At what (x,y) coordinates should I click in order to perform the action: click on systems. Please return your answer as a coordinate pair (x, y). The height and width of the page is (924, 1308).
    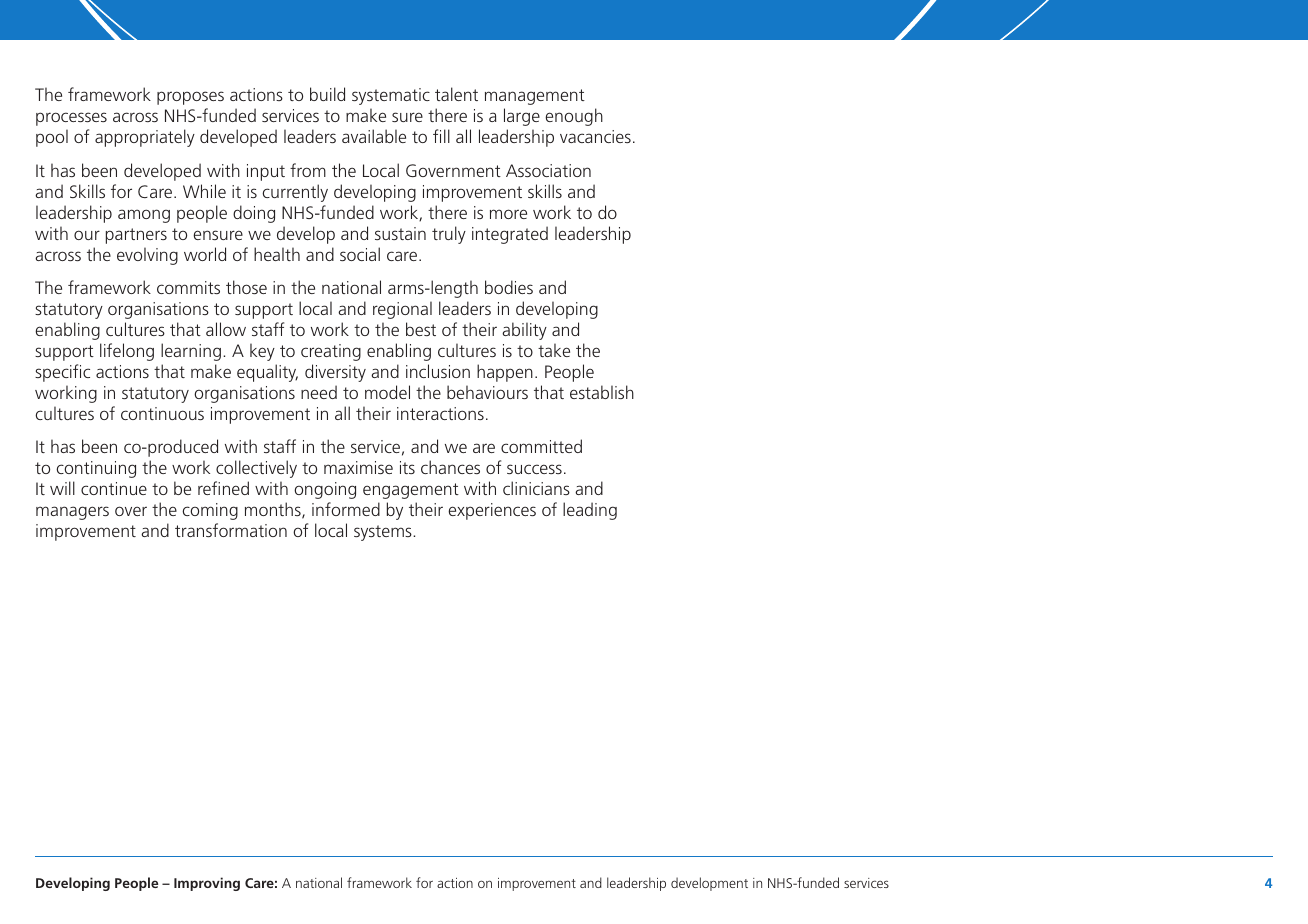
    Looking at the image, I should click on (384, 533).
